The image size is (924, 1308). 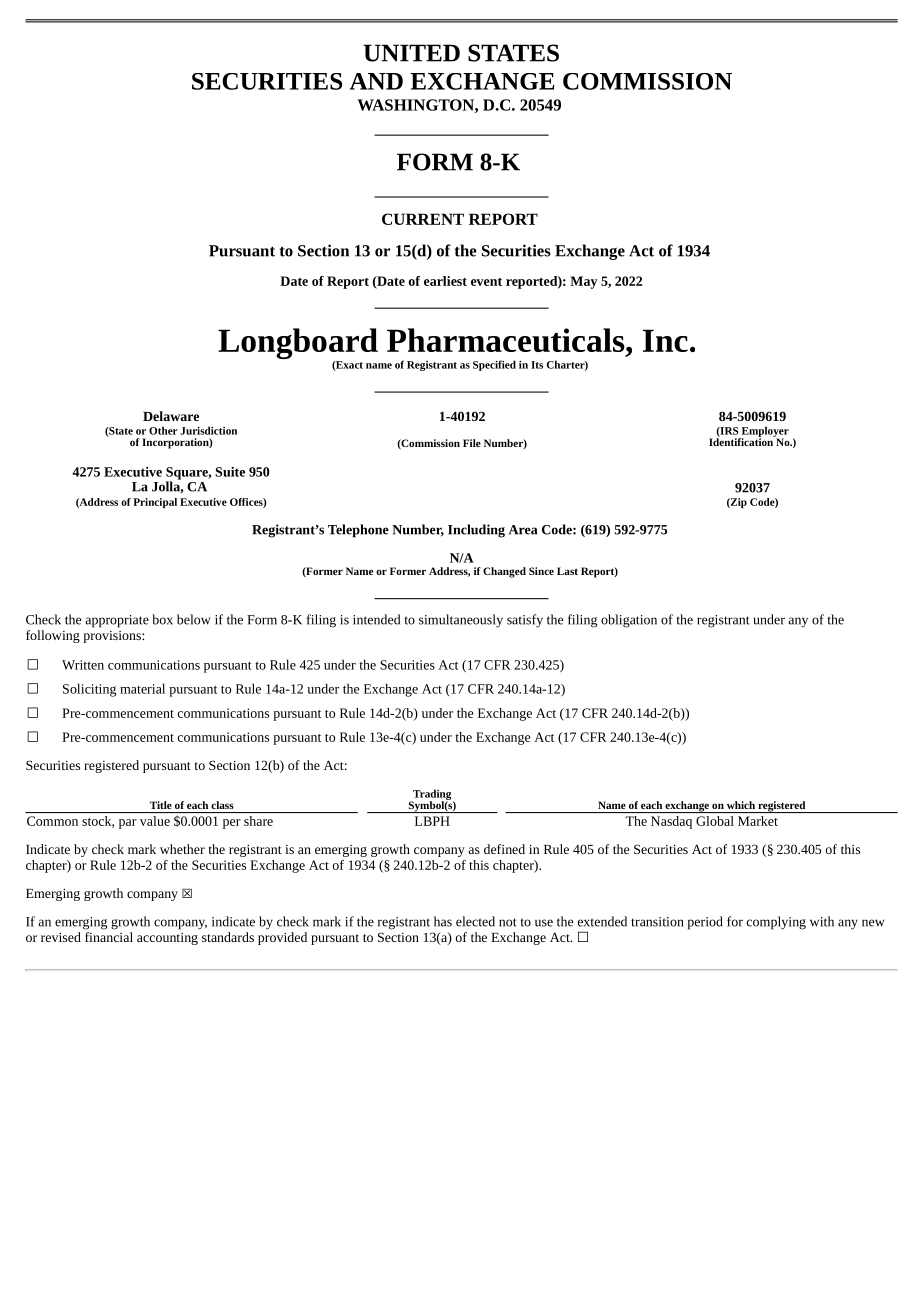 I want to click on simultaneously, so click(x=461, y=621).
